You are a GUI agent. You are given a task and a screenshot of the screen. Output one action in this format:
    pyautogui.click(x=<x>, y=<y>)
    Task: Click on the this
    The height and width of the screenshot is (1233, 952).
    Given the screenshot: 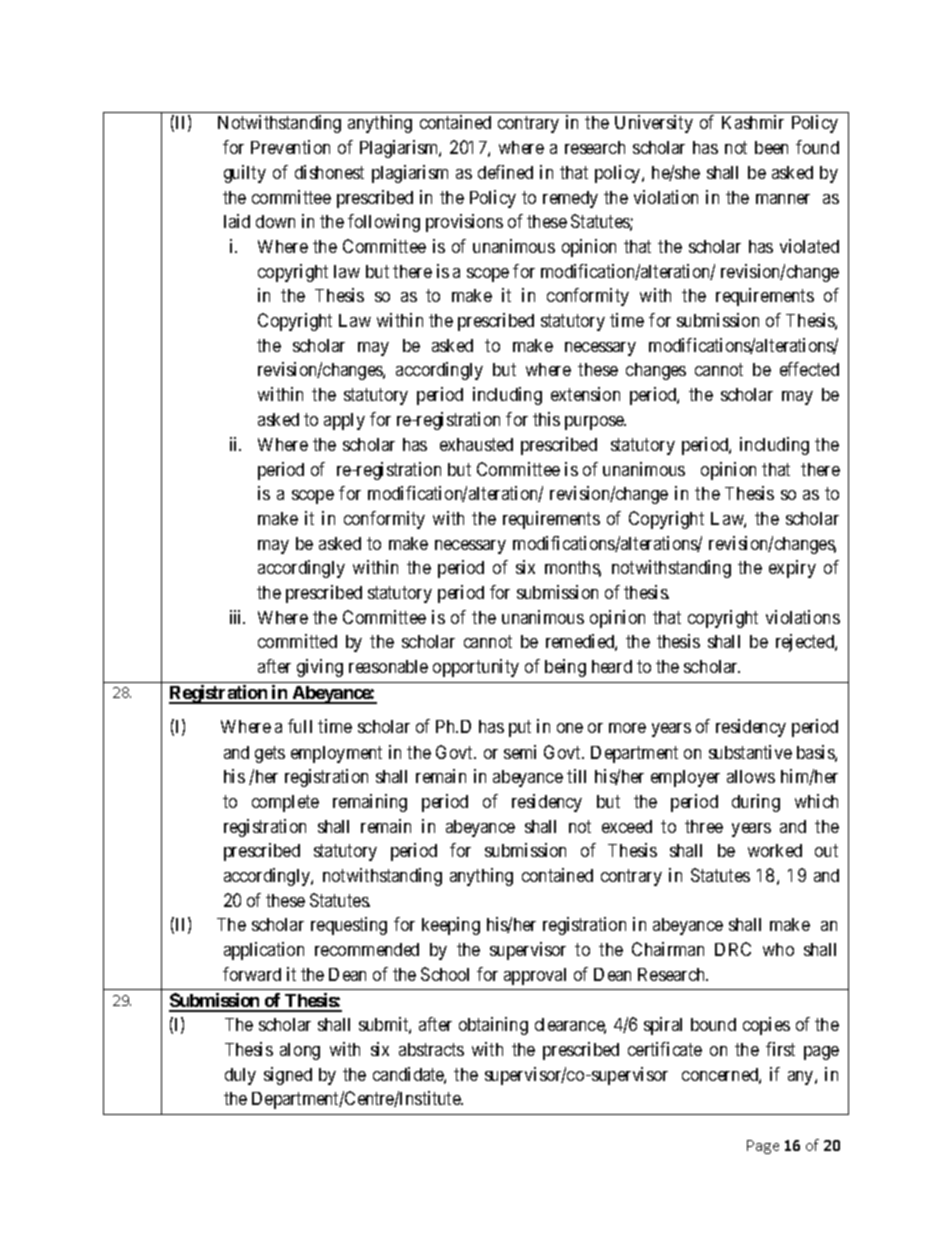 What is the action you would take?
    pyautogui.click(x=546, y=419)
